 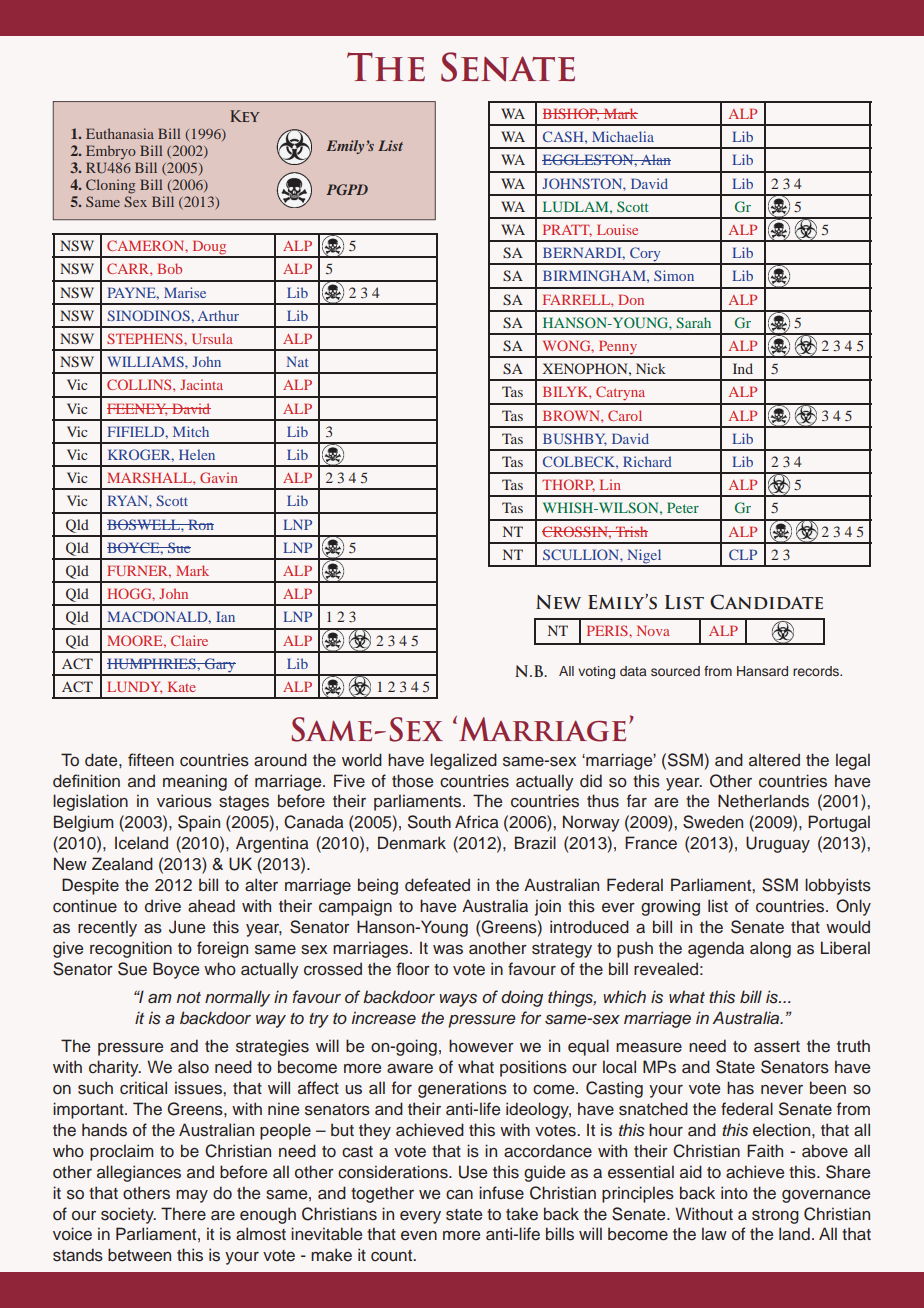 What do you see at coordinates (419, 1235) in the image?
I see `even` at bounding box center [419, 1235].
